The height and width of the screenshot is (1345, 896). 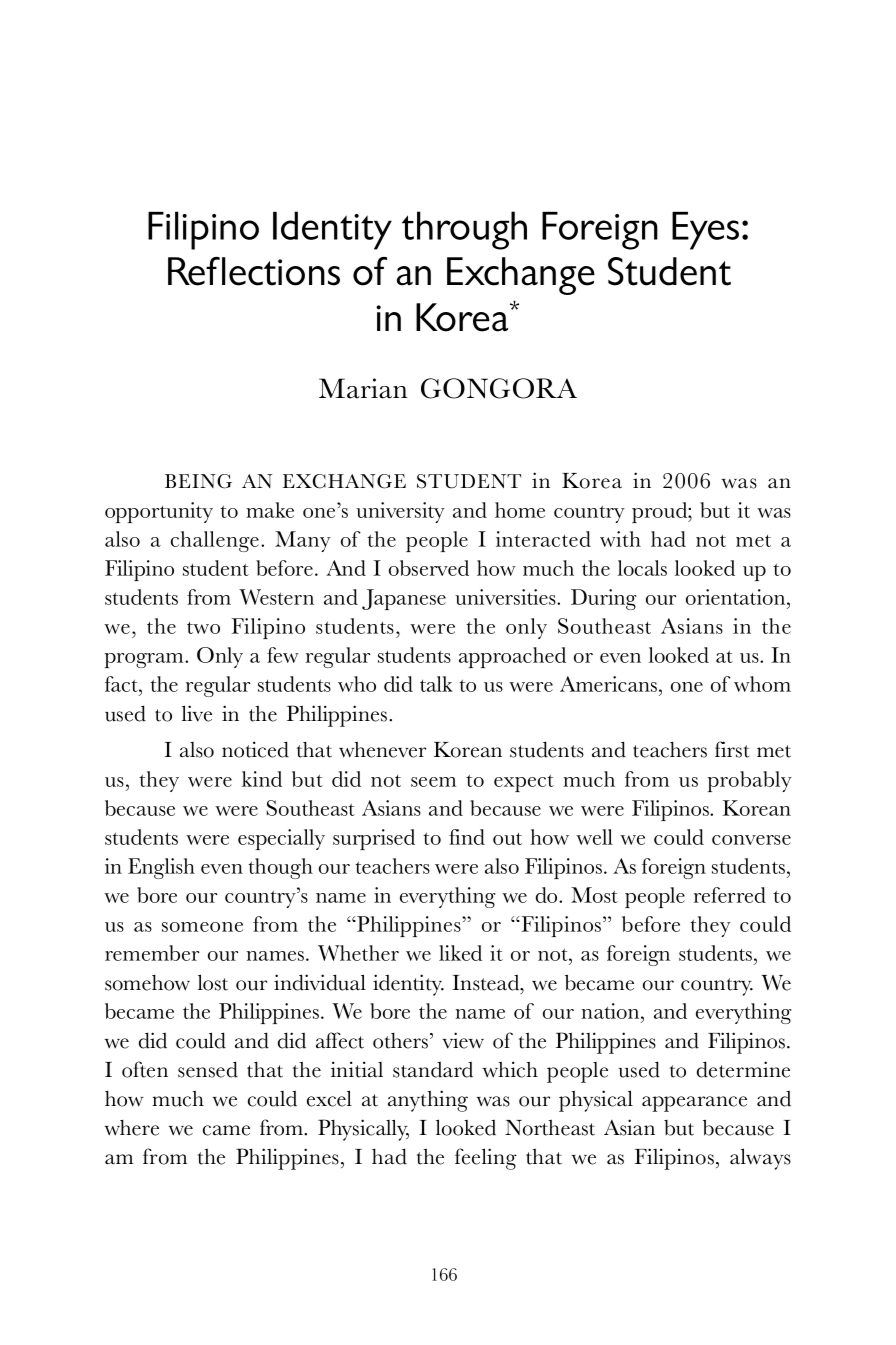 I want to click on where, so click(x=131, y=1128).
